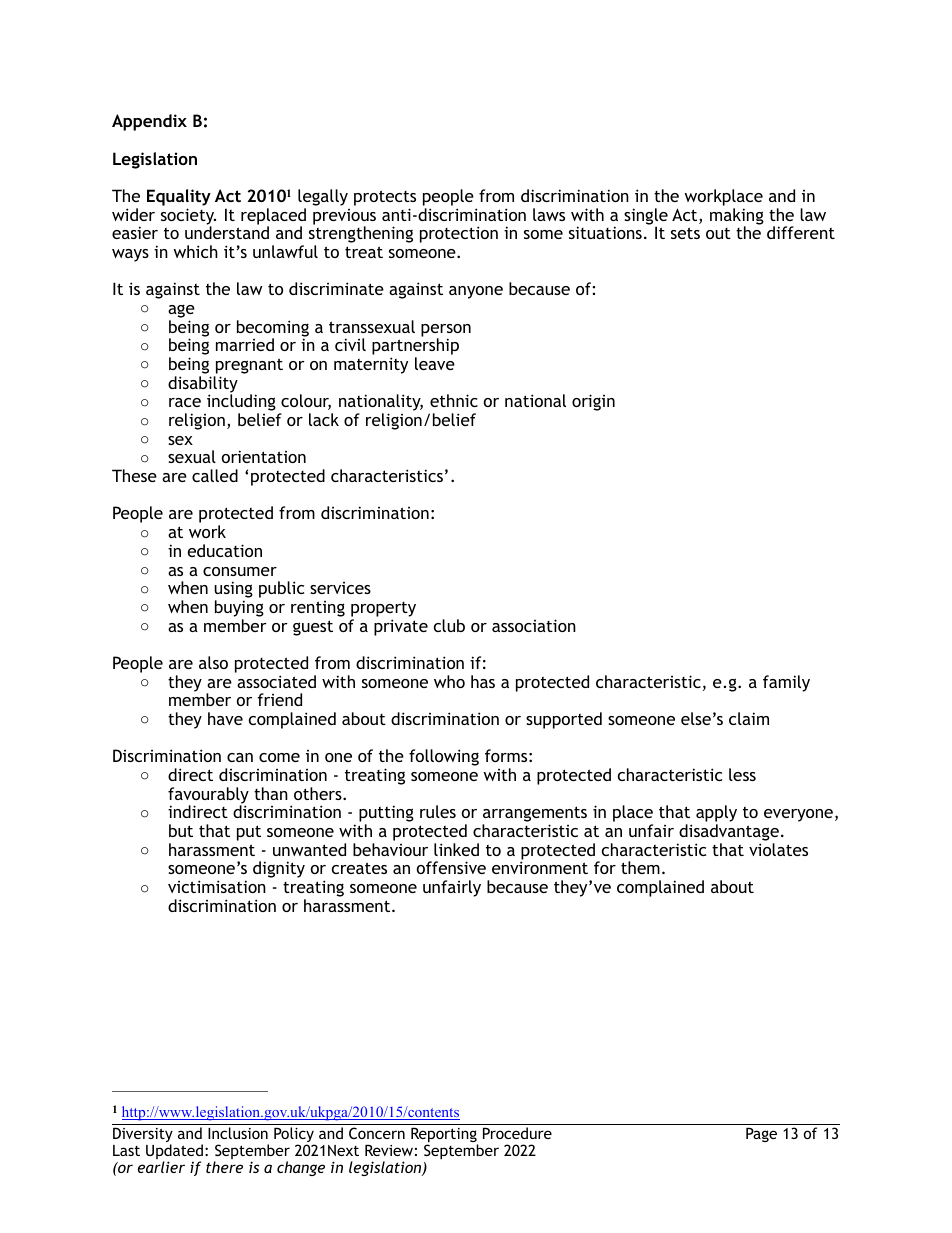  Describe the element at coordinates (238, 1133) in the document. I see `Inclusion` at that location.
